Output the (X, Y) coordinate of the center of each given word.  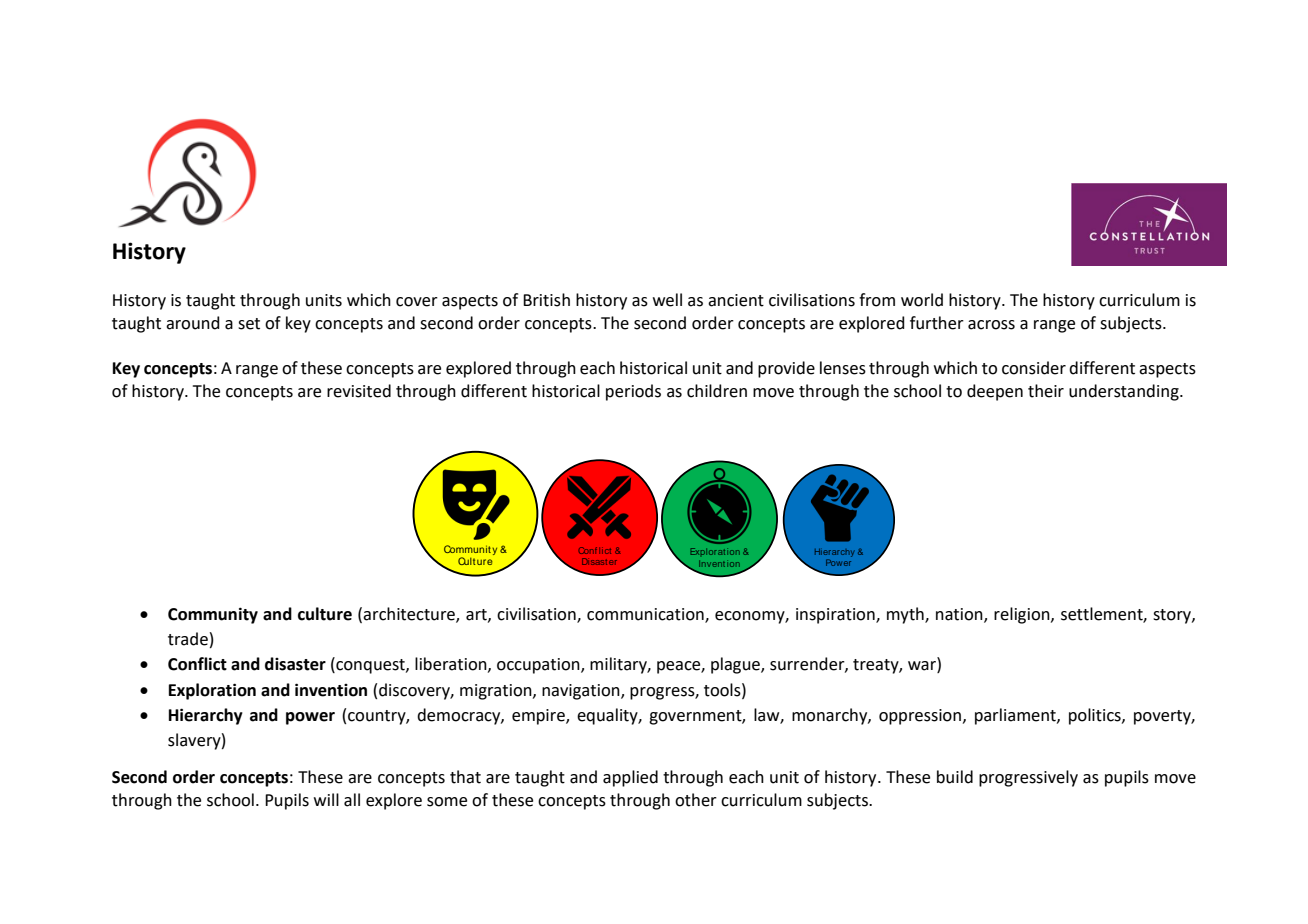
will (326, 799)
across (991, 325)
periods (633, 392)
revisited (359, 391)
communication (646, 615)
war (923, 667)
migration (497, 692)
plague (736, 665)
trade (188, 639)
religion (1023, 615)
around (193, 323)
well (667, 300)
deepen (995, 392)
